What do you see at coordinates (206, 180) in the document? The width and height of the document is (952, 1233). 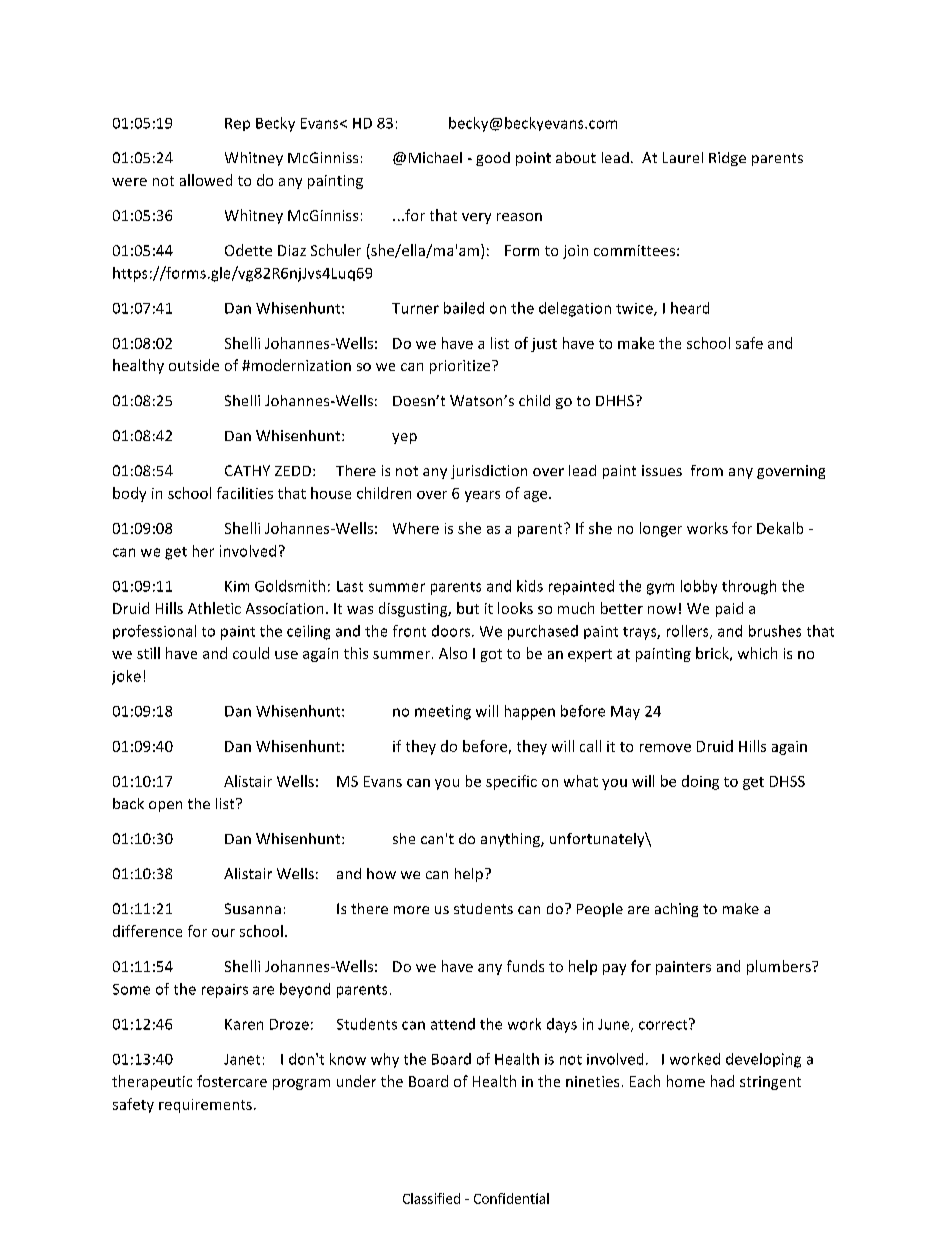 I see `allowed` at bounding box center [206, 180].
